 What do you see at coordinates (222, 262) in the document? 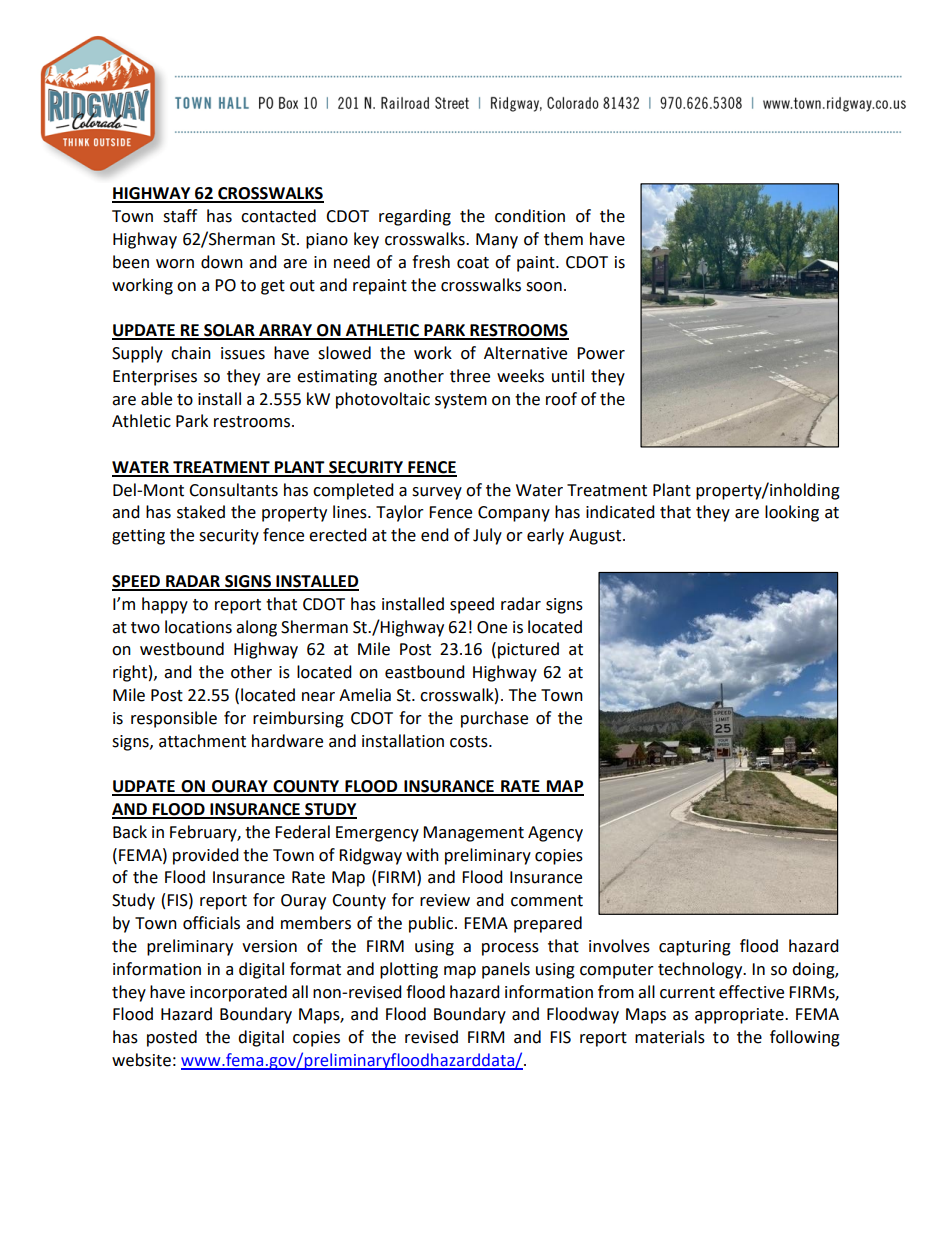
I see `down` at bounding box center [222, 262].
